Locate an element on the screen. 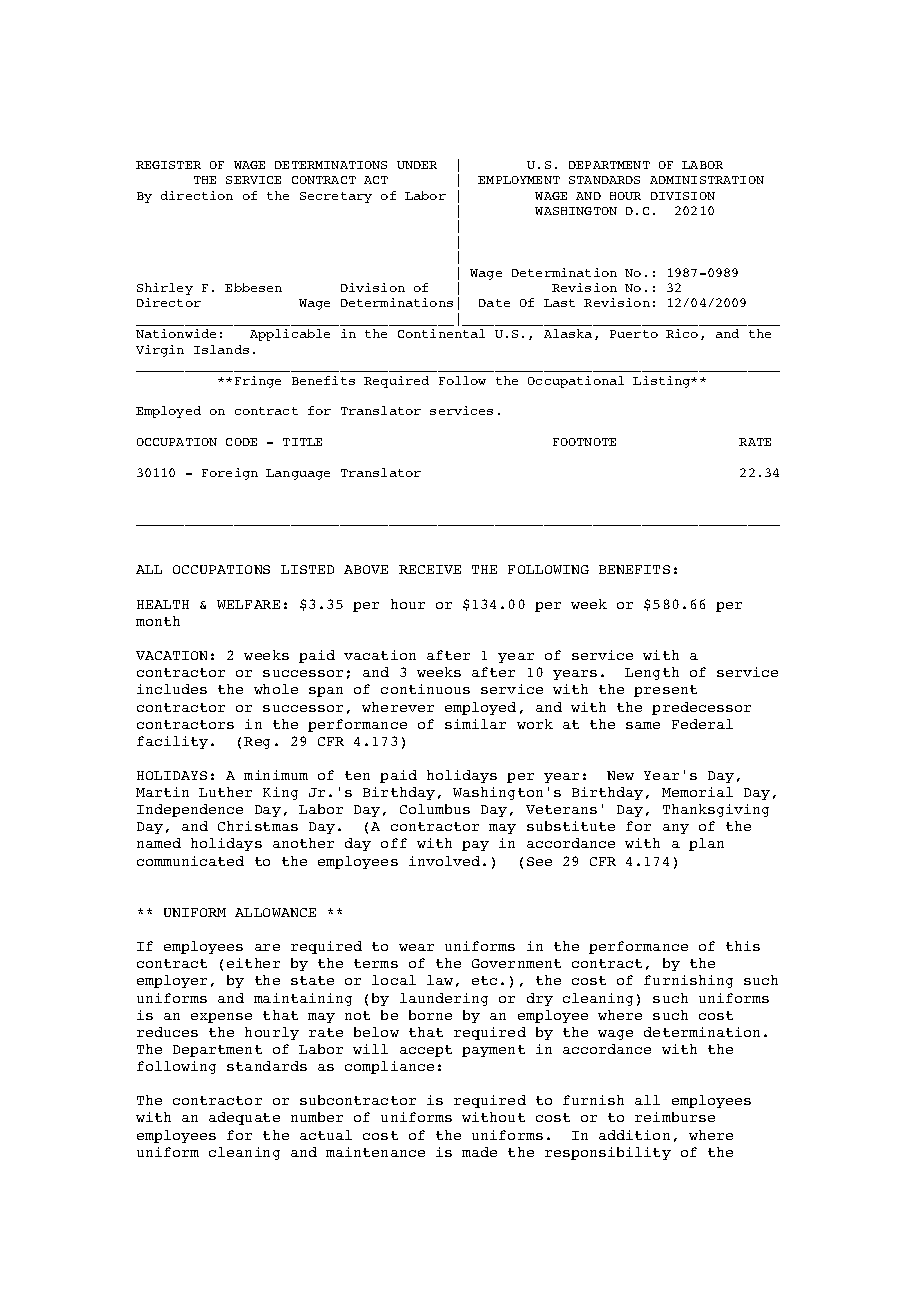  Length is located at coordinates (652, 673).
